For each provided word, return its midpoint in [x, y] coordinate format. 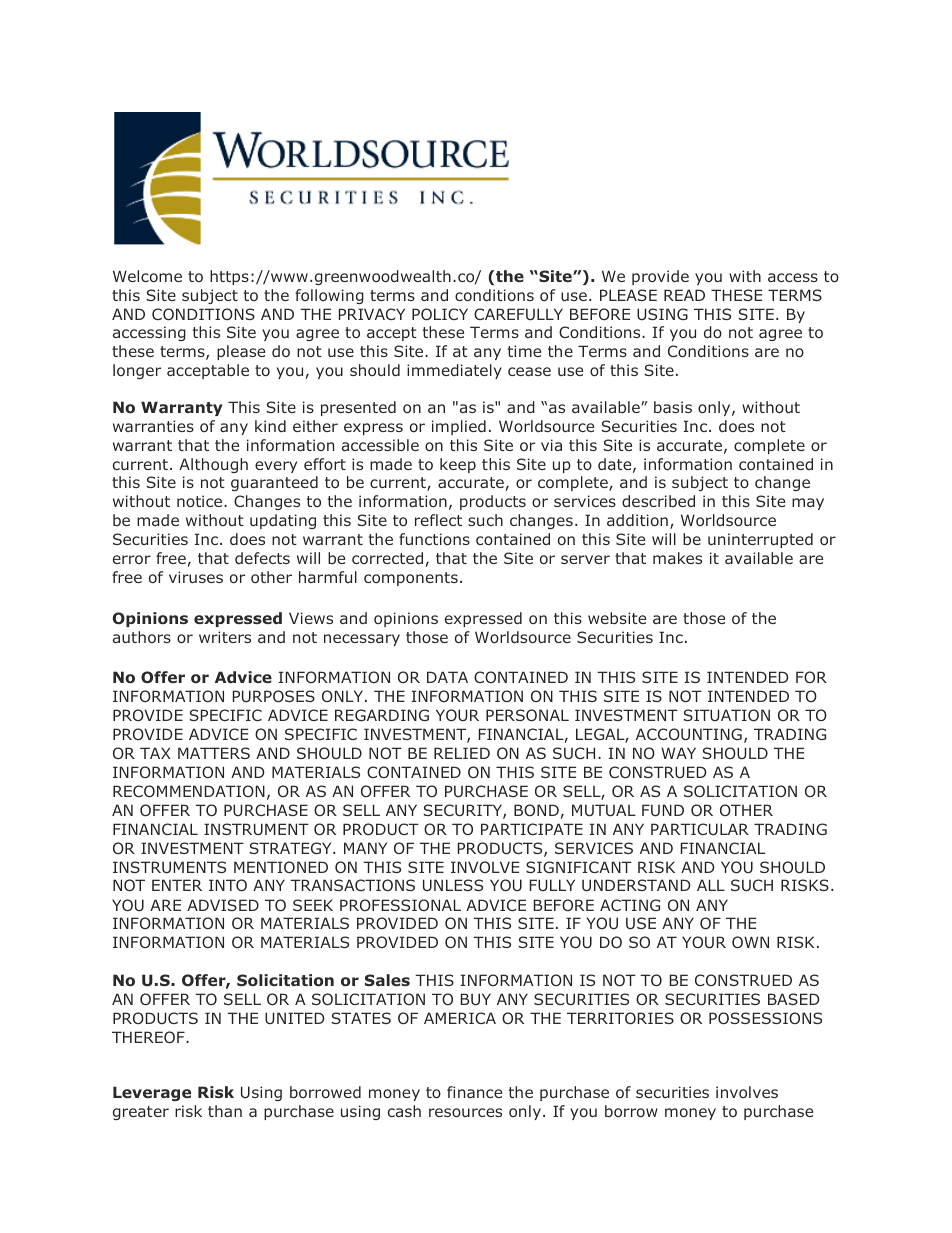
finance [474, 1092]
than [225, 1111]
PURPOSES [273, 696]
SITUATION [726, 715]
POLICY [440, 314]
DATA [447, 677]
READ [684, 295]
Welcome [147, 276]
